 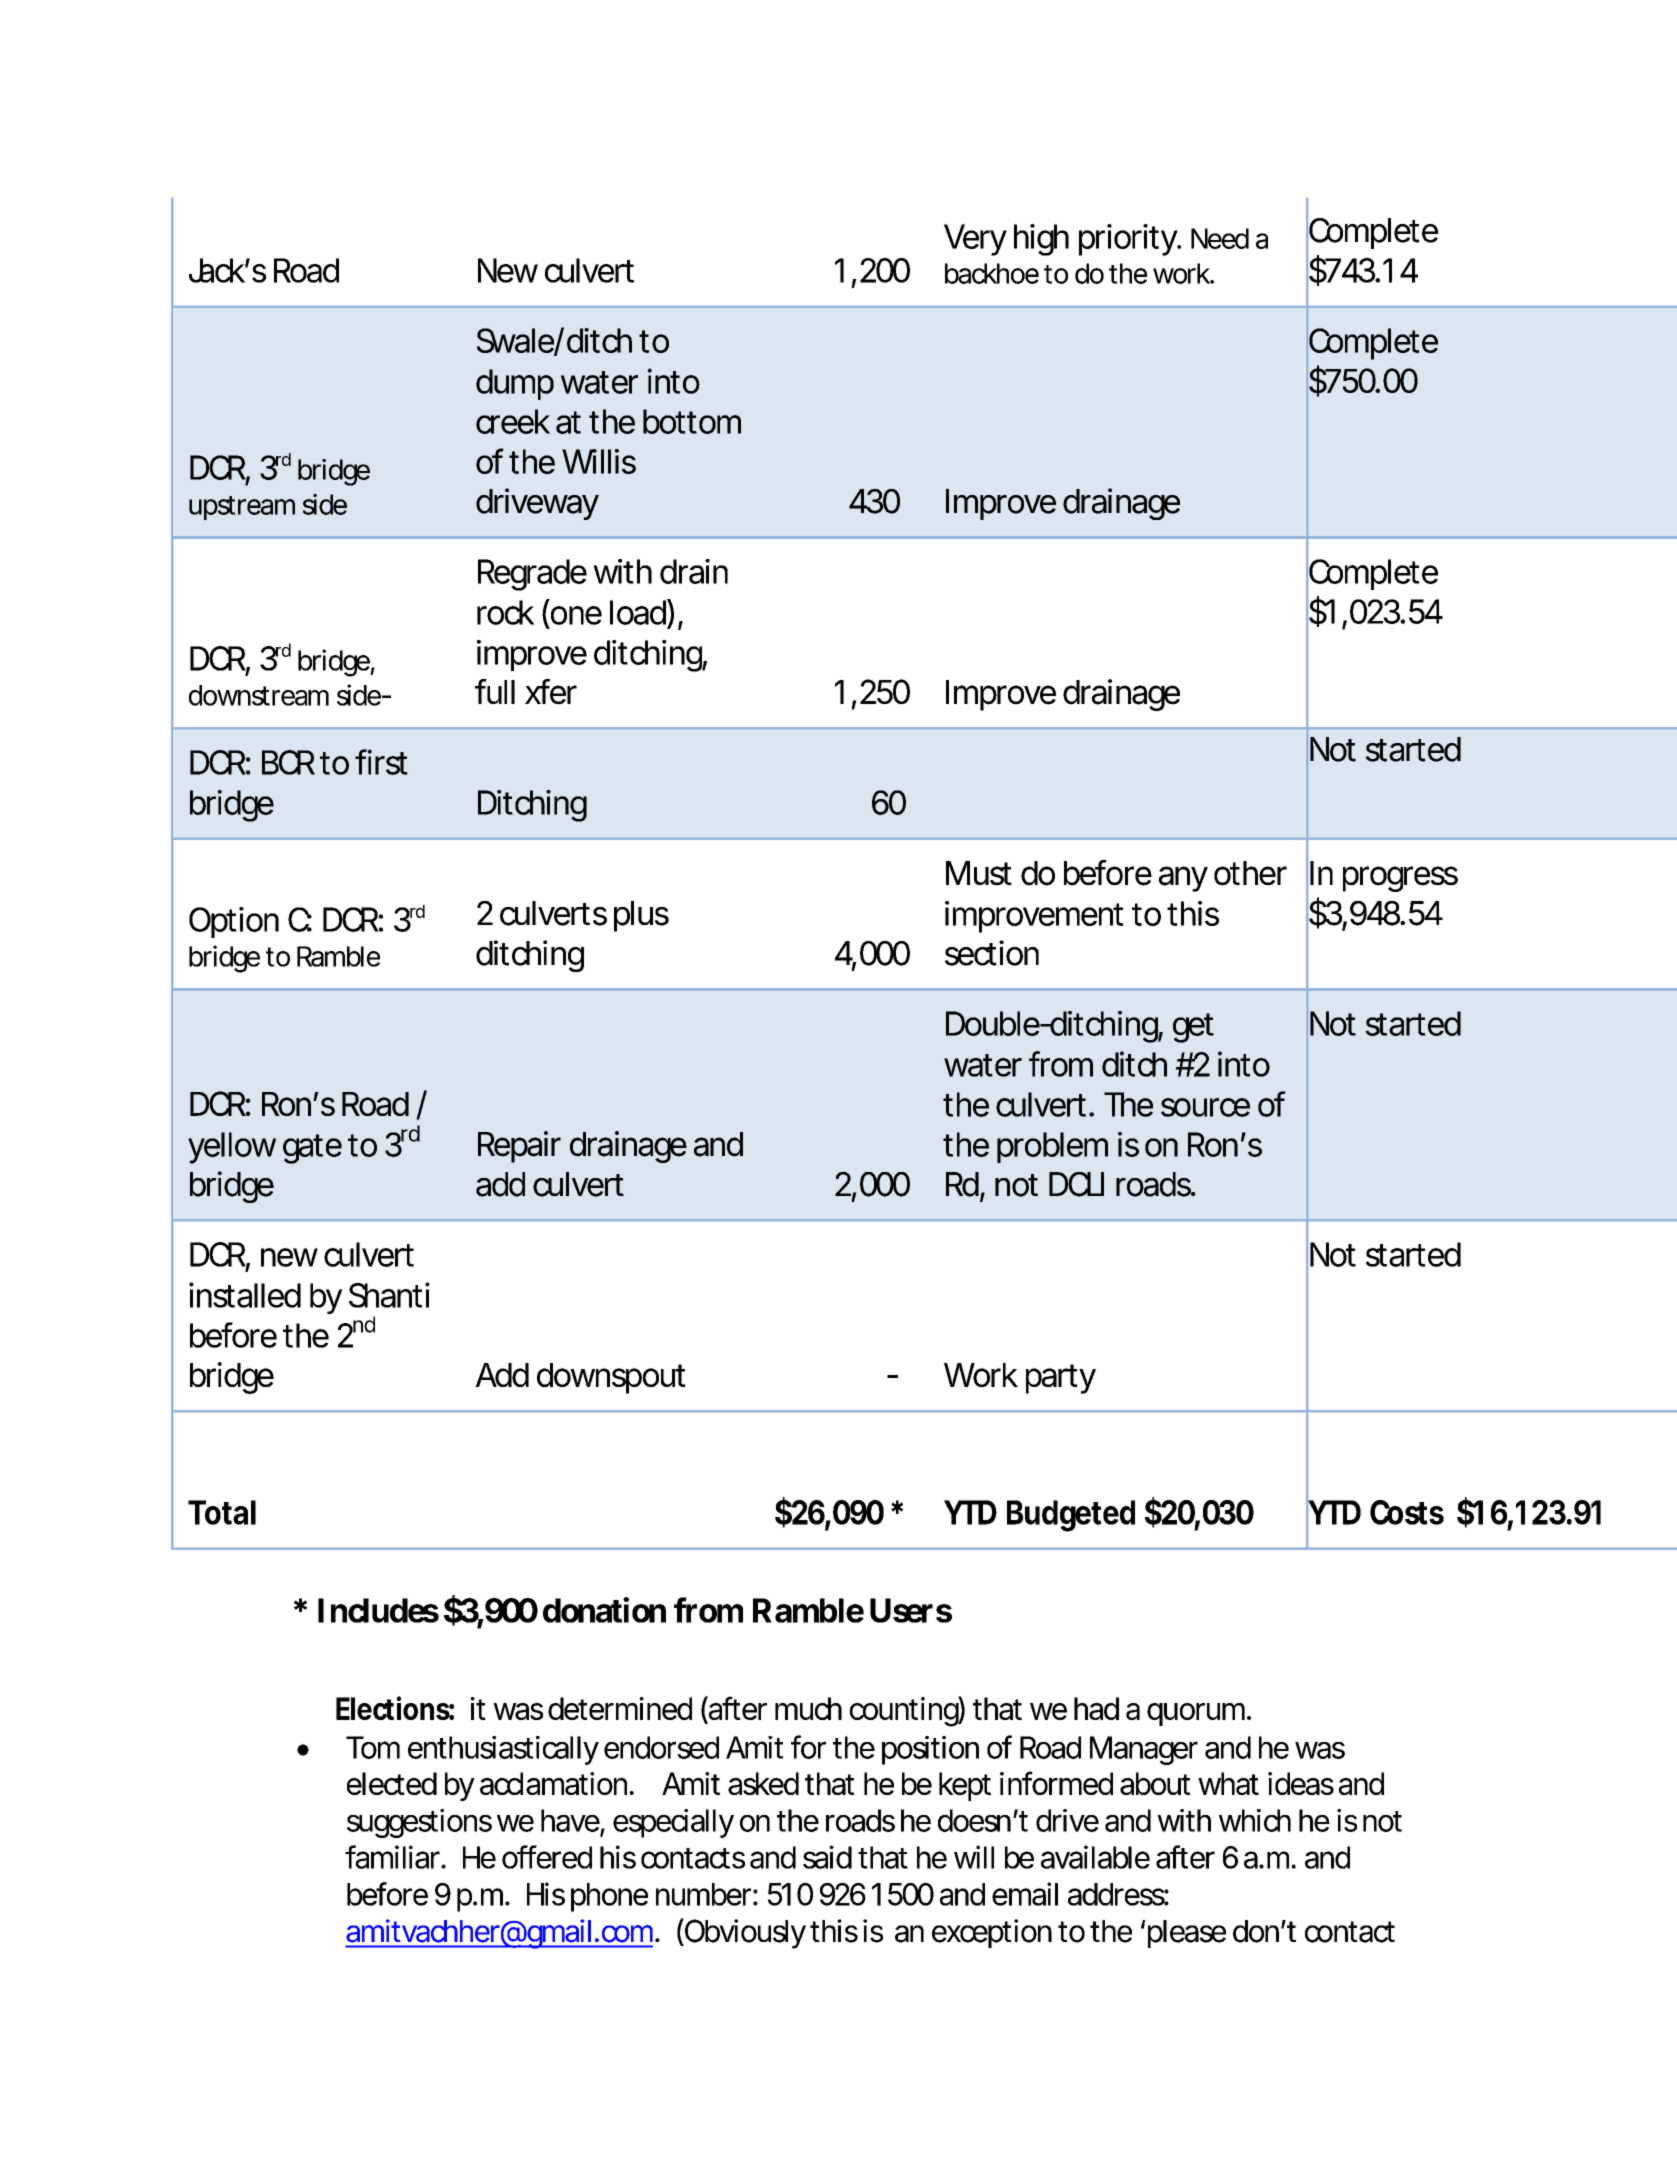 What do you see at coordinates (1205, 1107) in the page?
I see `source` at bounding box center [1205, 1107].
